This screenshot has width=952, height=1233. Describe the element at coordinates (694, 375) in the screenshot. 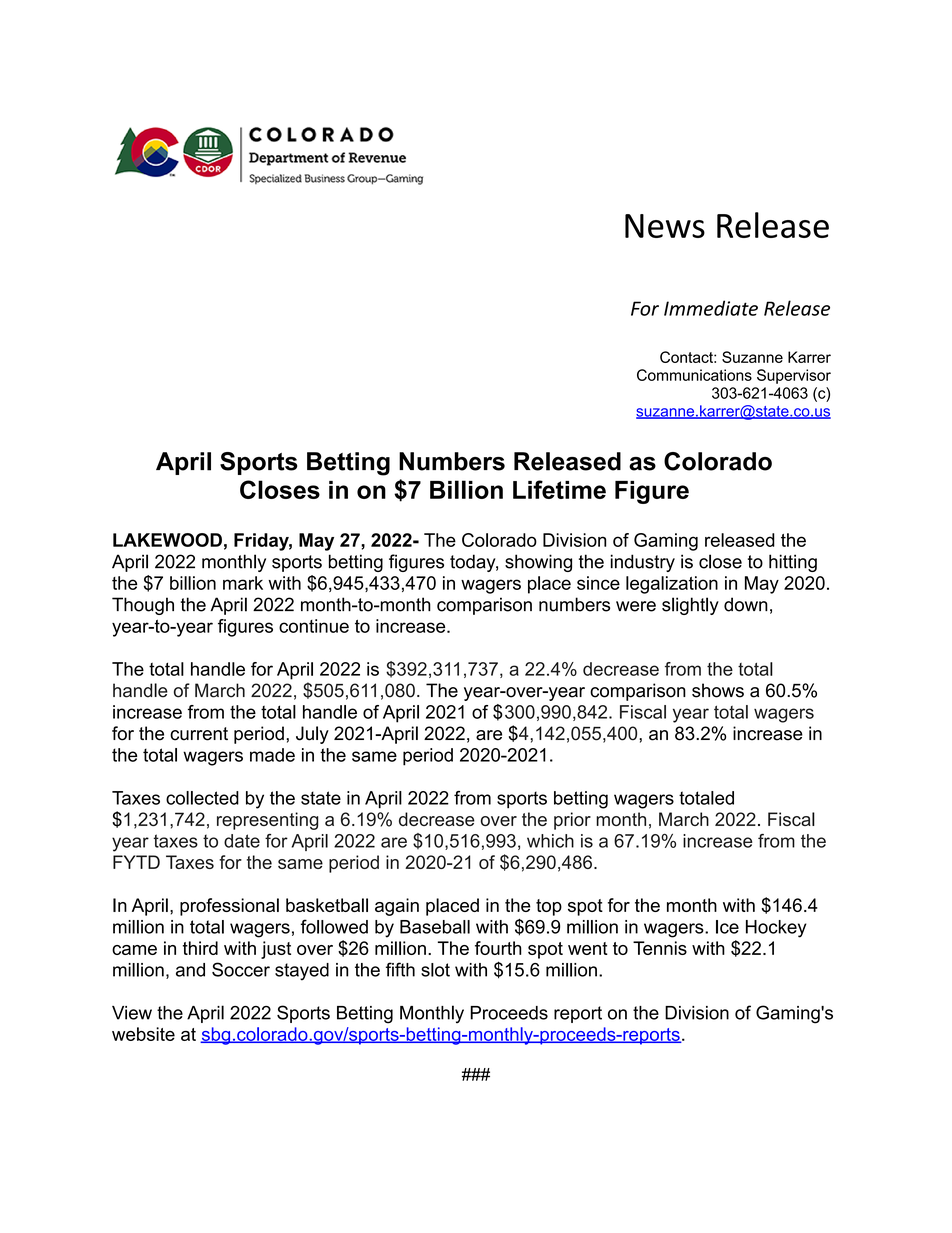

I see `Communications` at that location.
